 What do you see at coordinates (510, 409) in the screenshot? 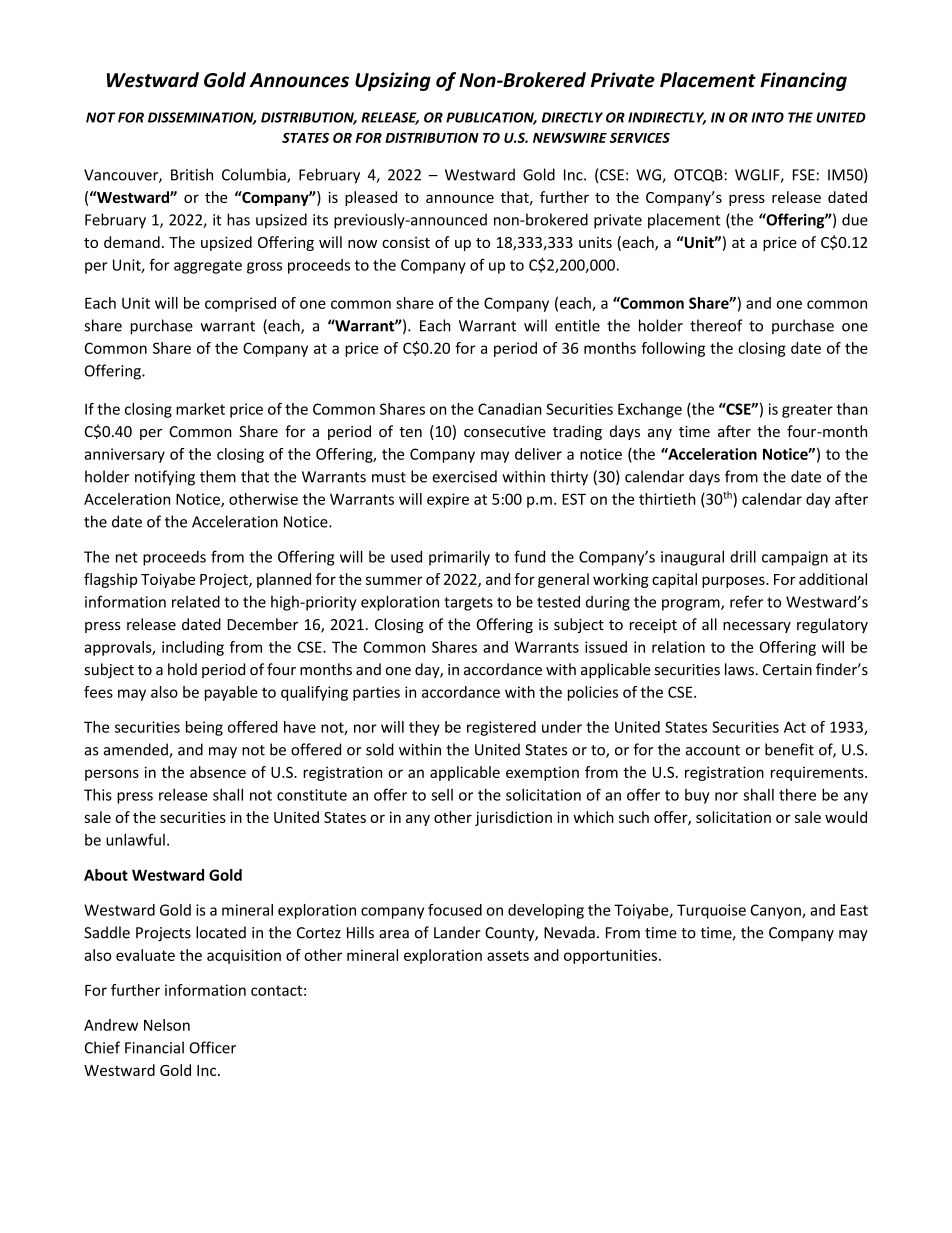
I see `Canadian` at bounding box center [510, 409].
